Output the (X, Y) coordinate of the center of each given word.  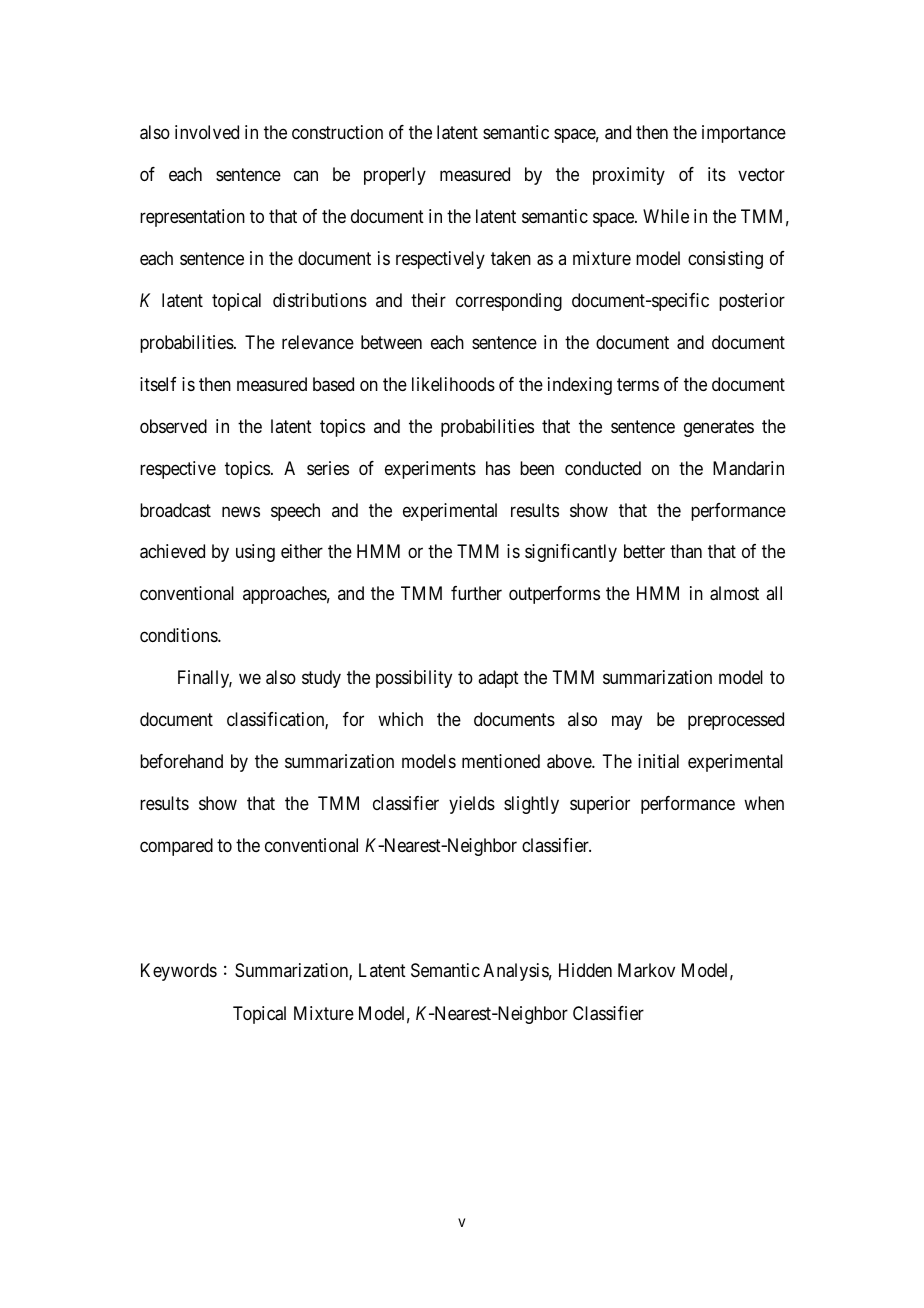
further (476, 593)
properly (395, 176)
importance (744, 134)
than (686, 551)
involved (207, 132)
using (255, 553)
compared (176, 847)
